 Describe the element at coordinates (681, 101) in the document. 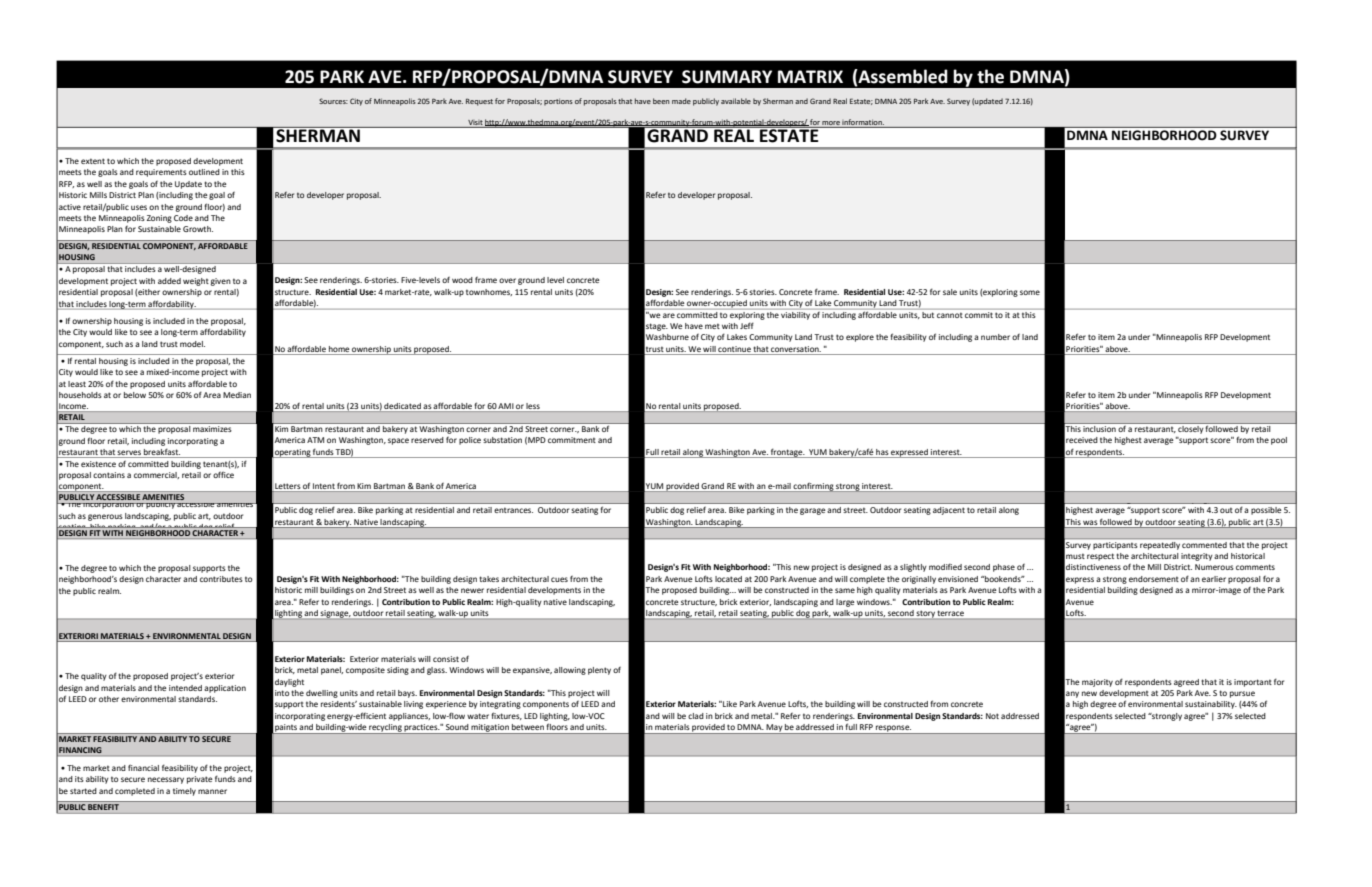

I see `made` at that location.
